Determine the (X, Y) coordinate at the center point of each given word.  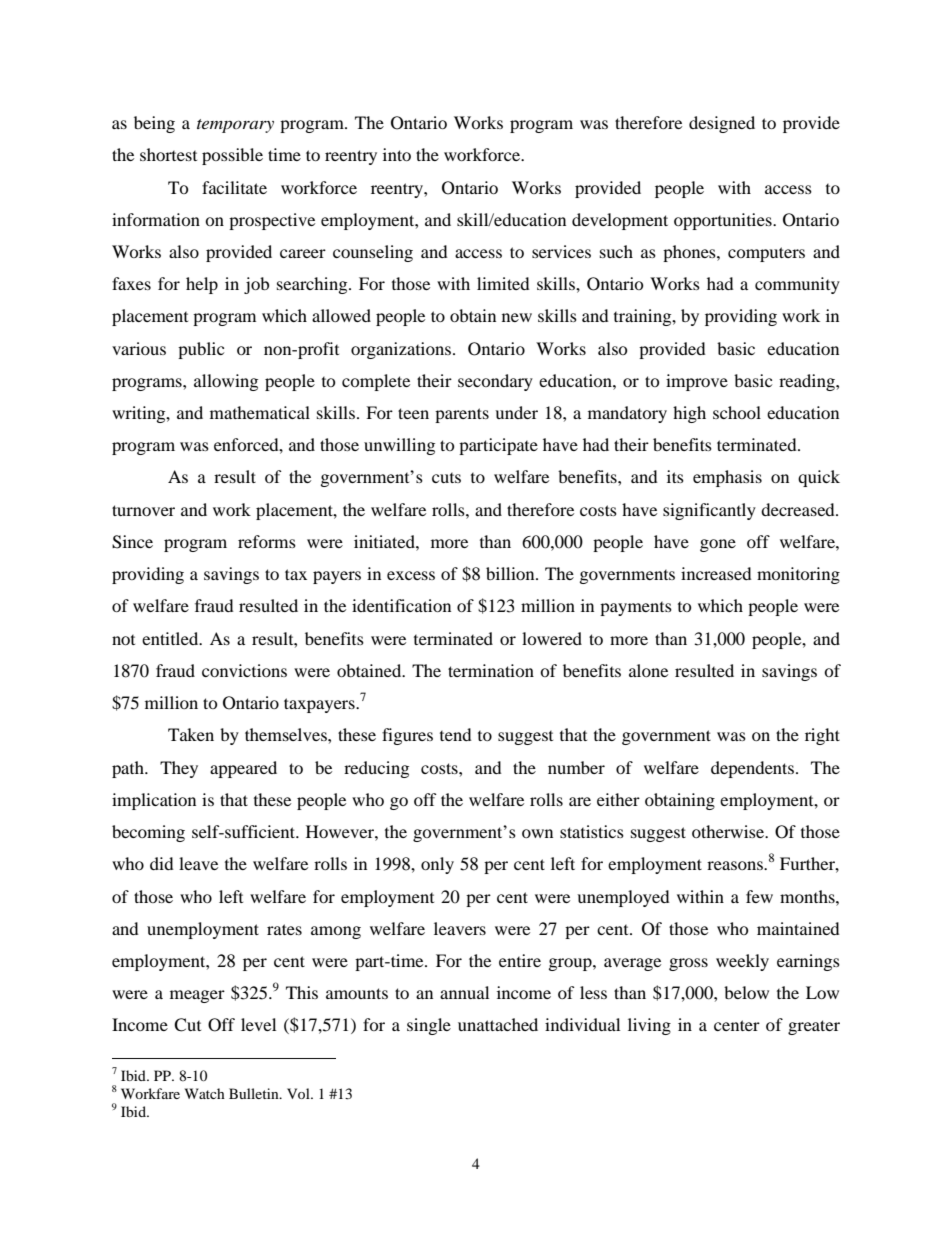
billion (511, 573)
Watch (205, 1093)
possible (232, 156)
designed (722, 124)
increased (716, 573)
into (397, 154)
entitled (171, 638)
